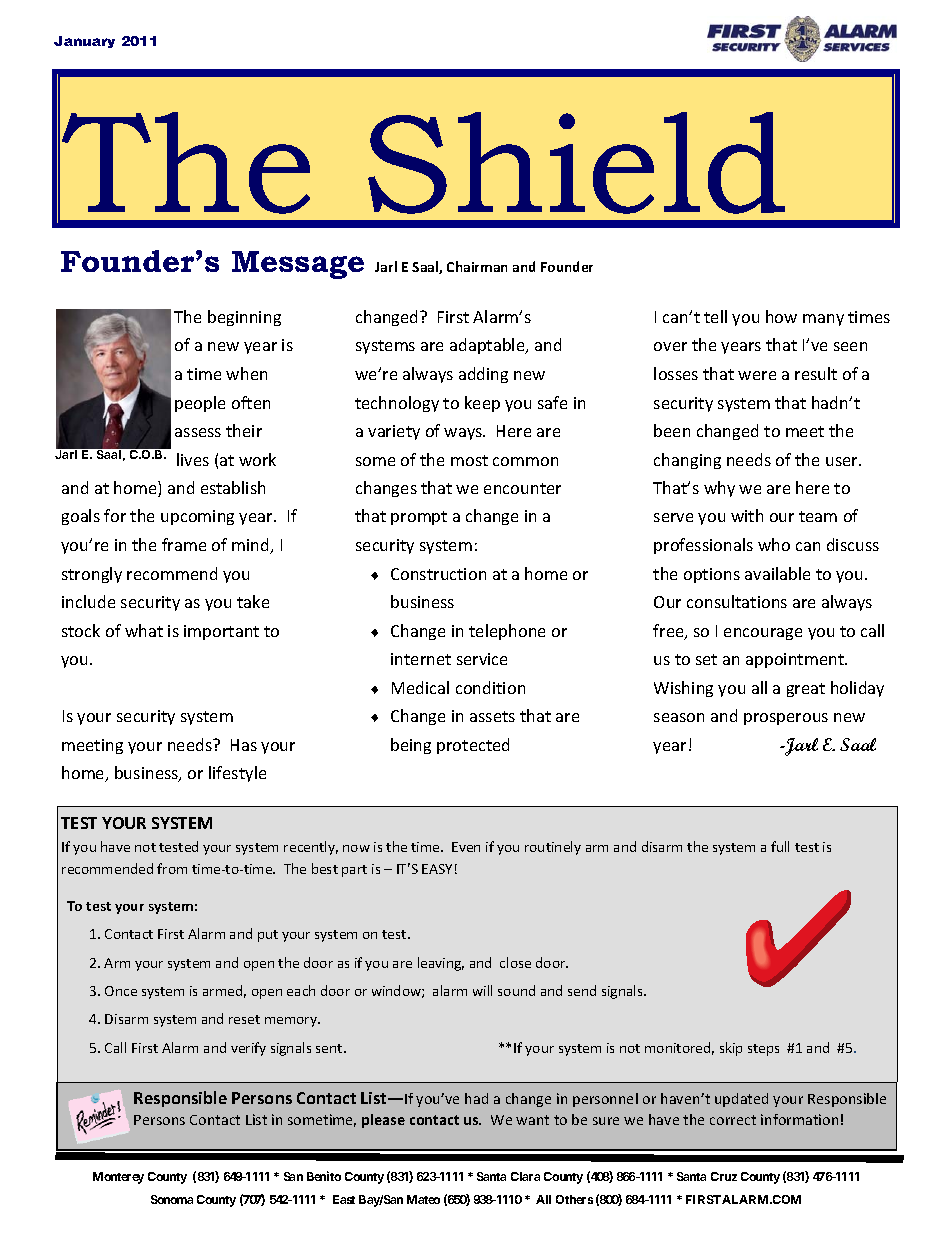 Image resolution: width=952 pixels, height=1233 pixels. Describe the element at coordinates (525, 1176) in the screenshot. I see `Clara` at that location.
